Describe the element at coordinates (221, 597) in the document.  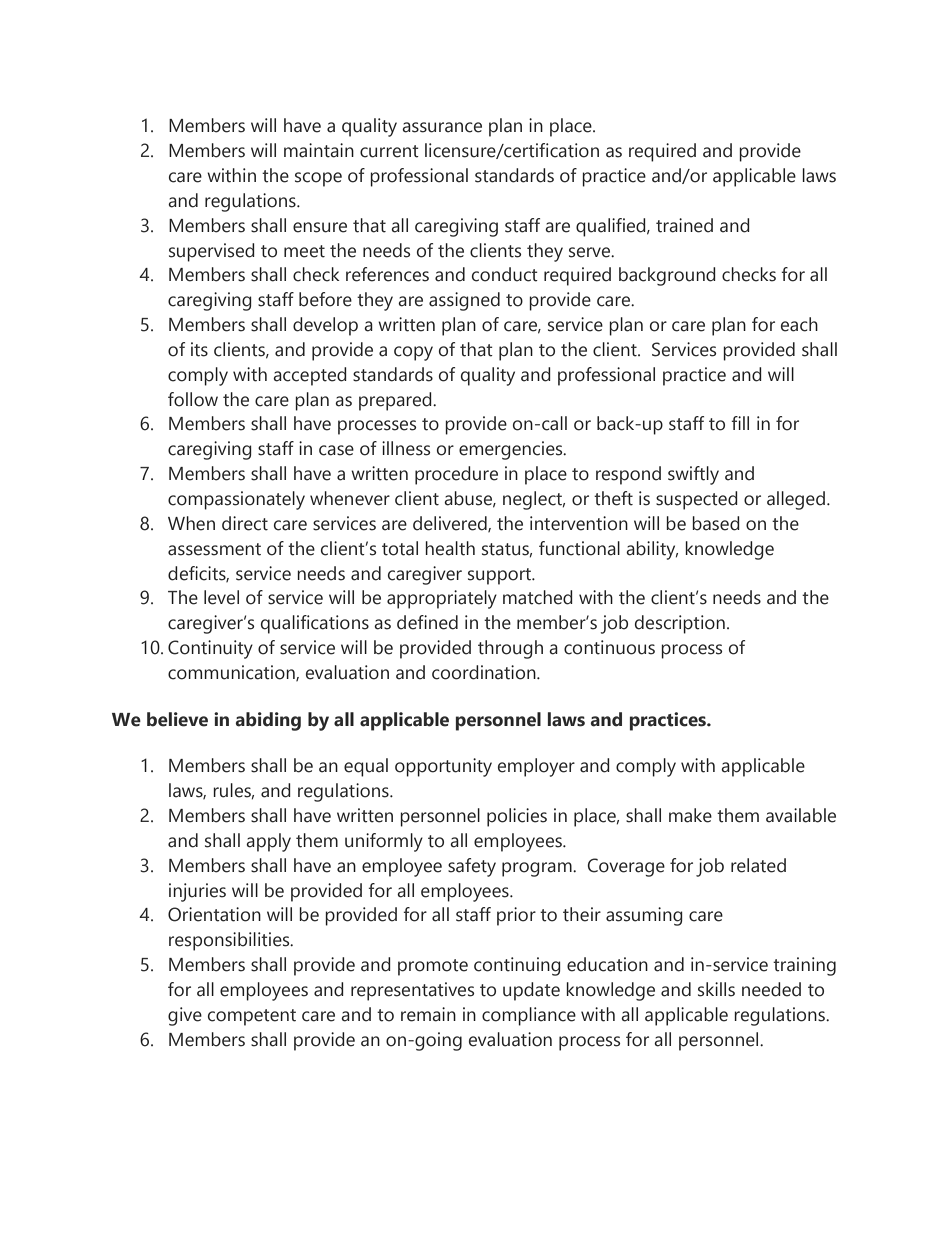
I see `level` at that location.
